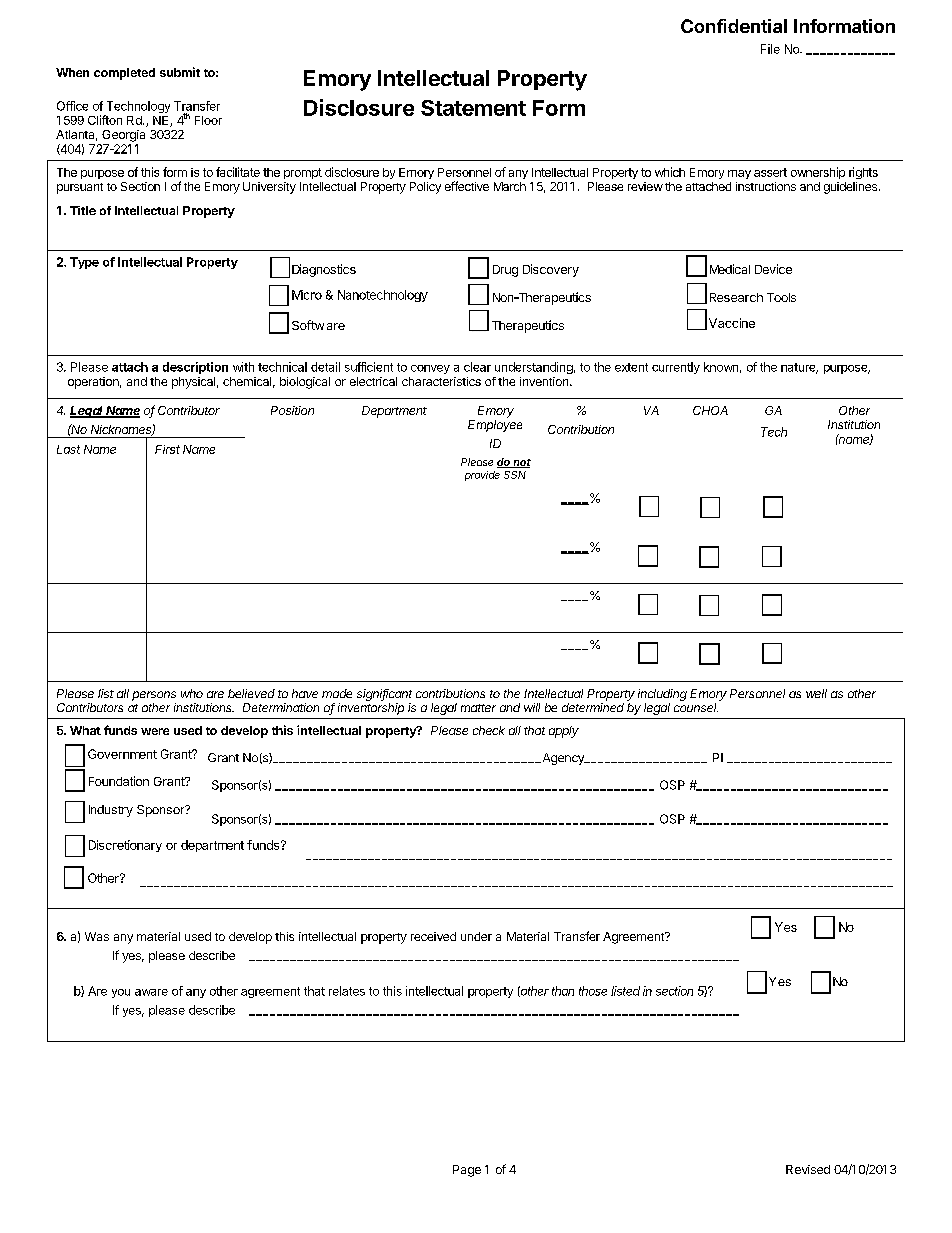  Describe the element at coordinates (473, 108) in the image. I see `Statement` at that location.
